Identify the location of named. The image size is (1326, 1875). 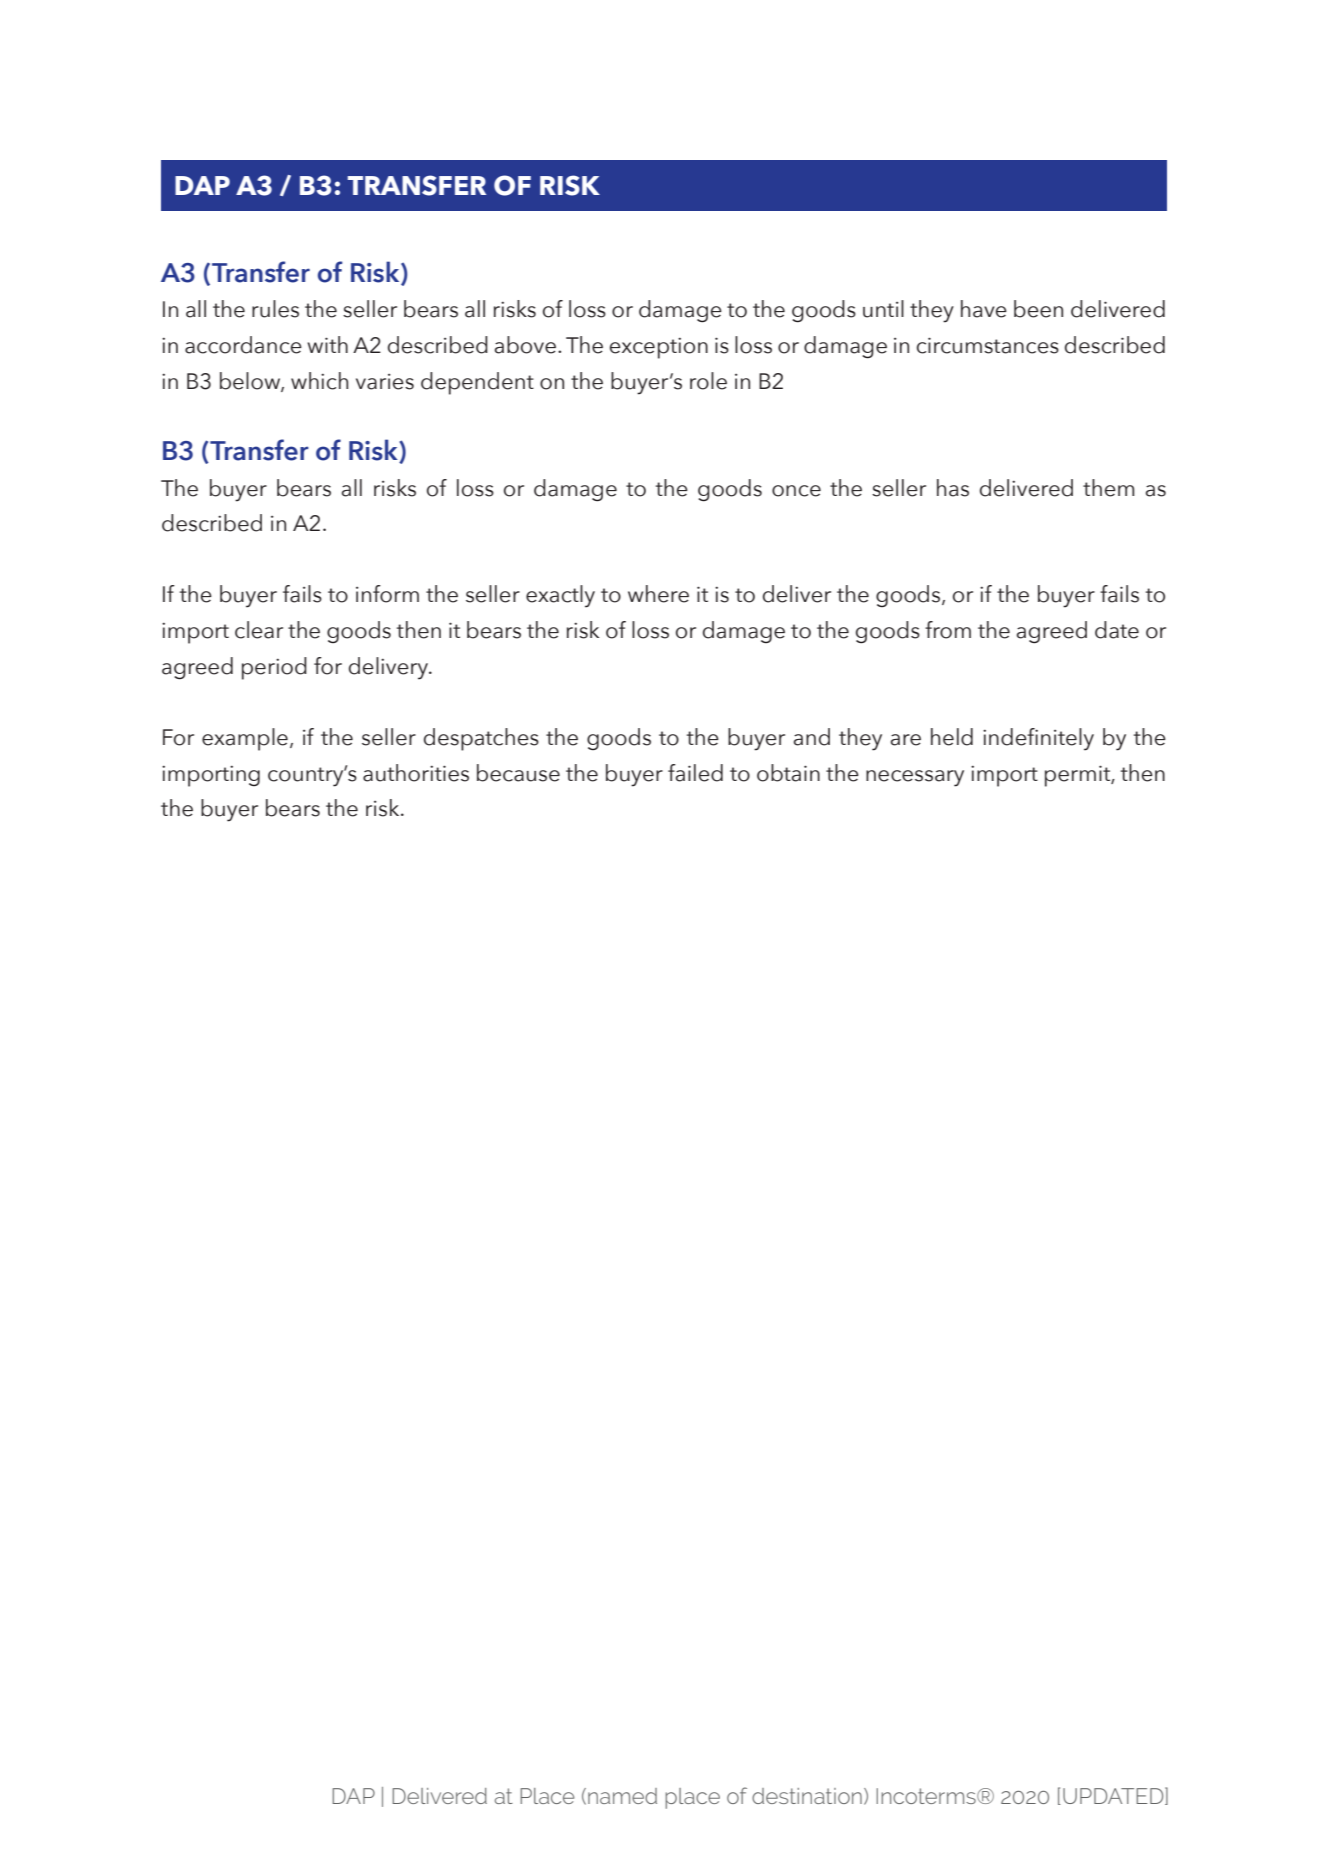
(622, 1796).
